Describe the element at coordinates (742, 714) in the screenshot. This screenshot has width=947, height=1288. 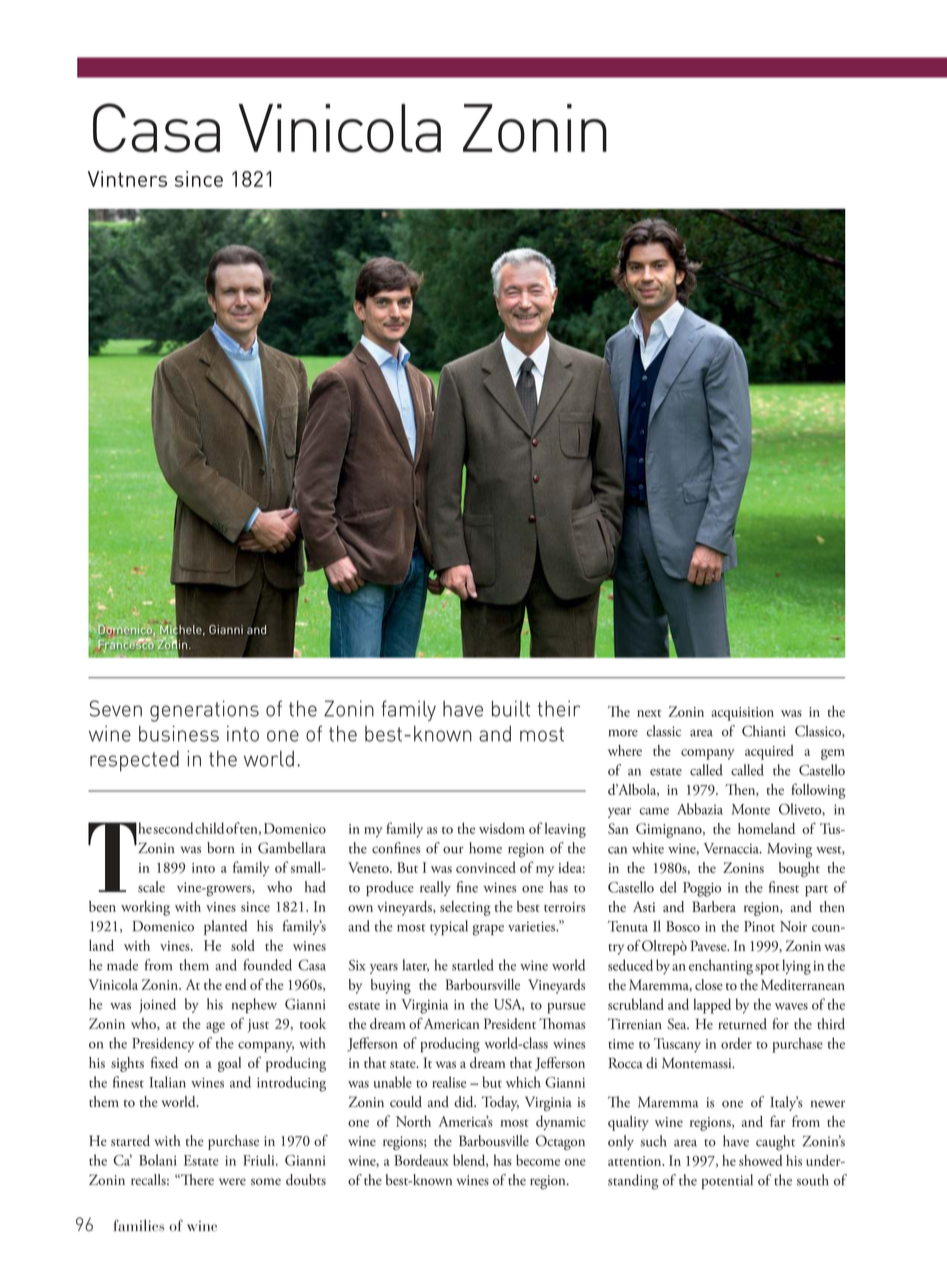
I see `acquisition` at that location.
